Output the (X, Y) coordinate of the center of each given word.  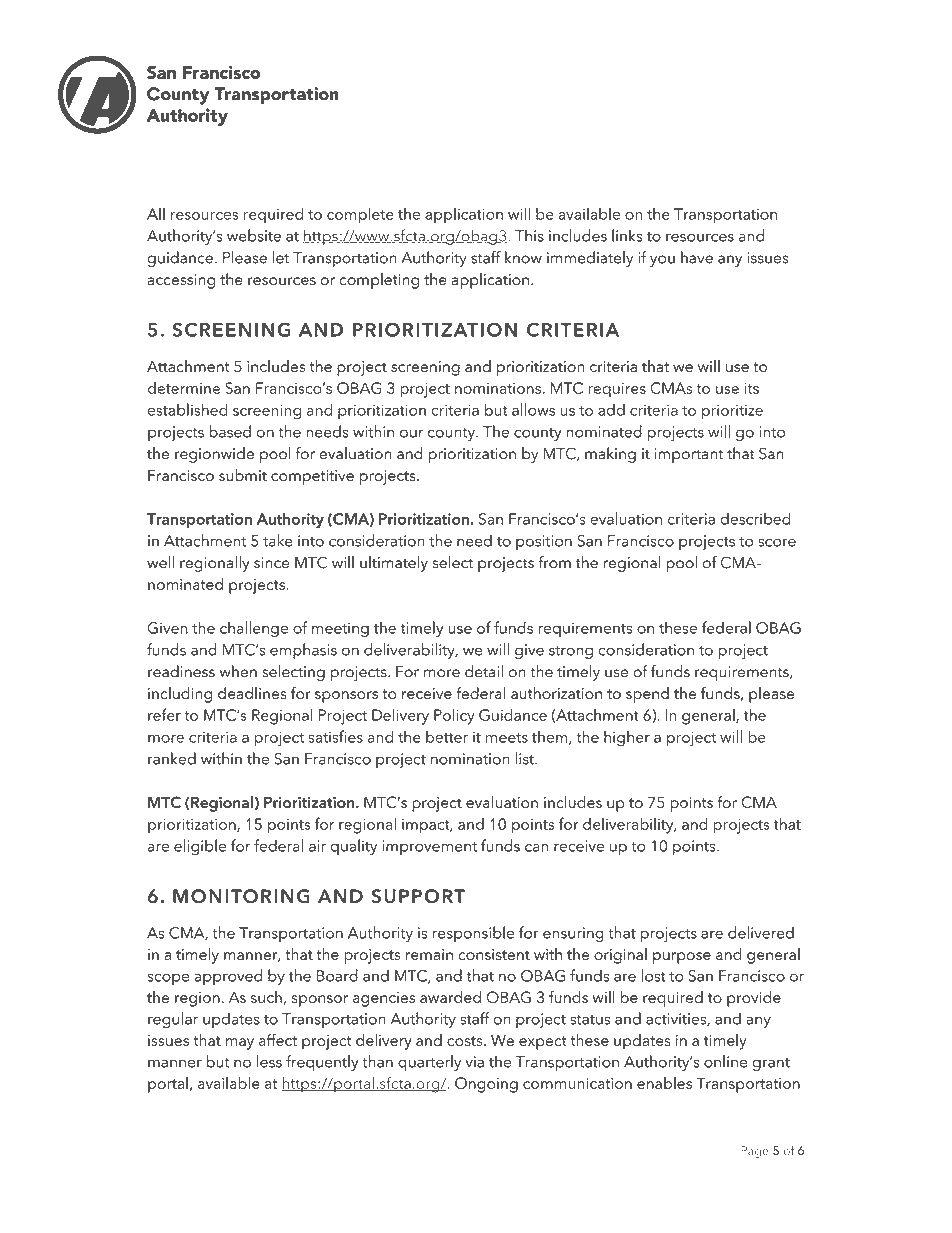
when (238, 671)
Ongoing (486, 1085)
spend (647, 695)
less (269, 1061)
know (523, 257)
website (254, 235)
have (697, 257)
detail (484, 671)
